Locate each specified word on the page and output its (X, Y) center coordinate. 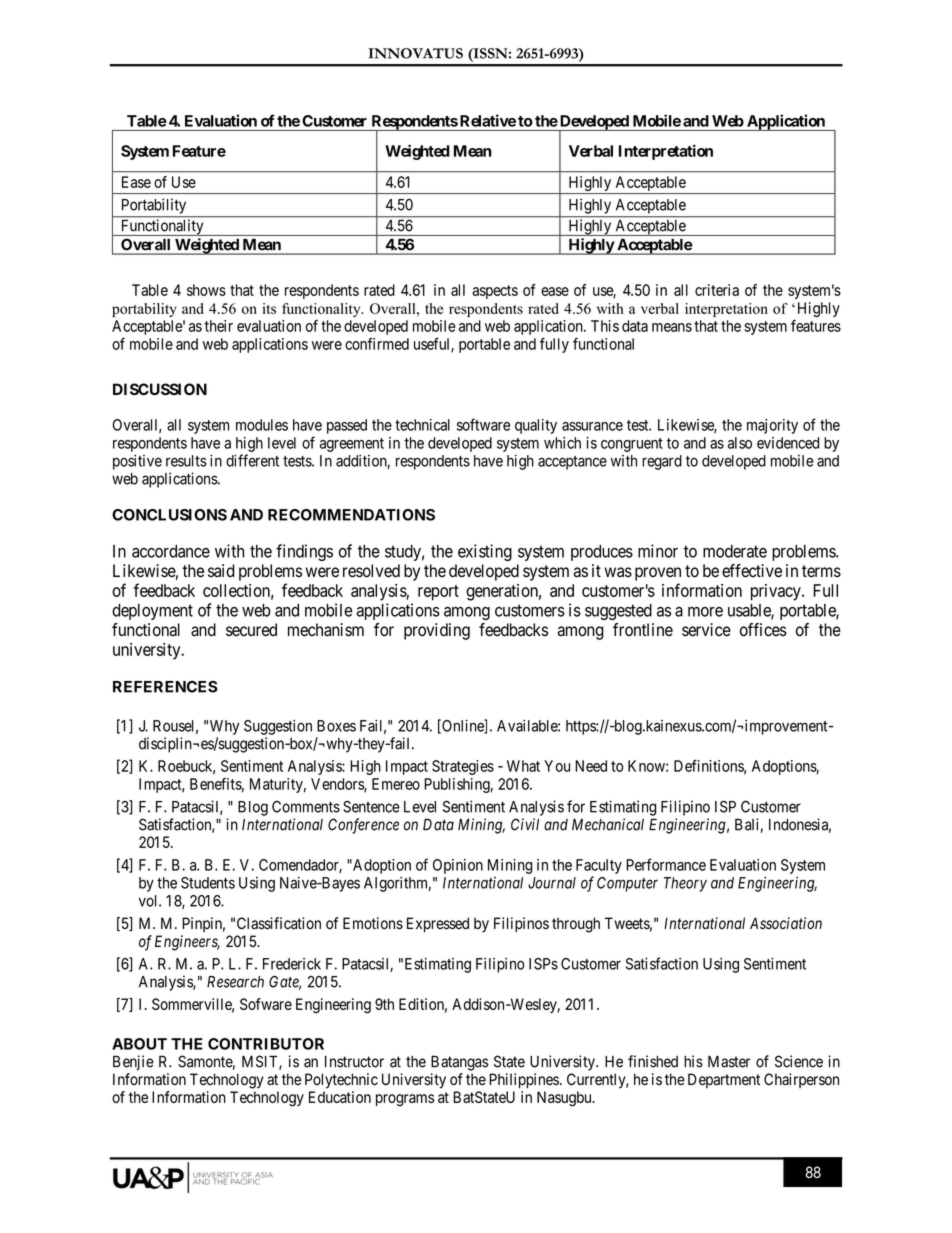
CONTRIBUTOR (266, 1044)
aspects (495, 292)
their (218, 326)
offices (763, 630)
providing (437, 631)
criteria (717, 290)
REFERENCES (165, 687)
